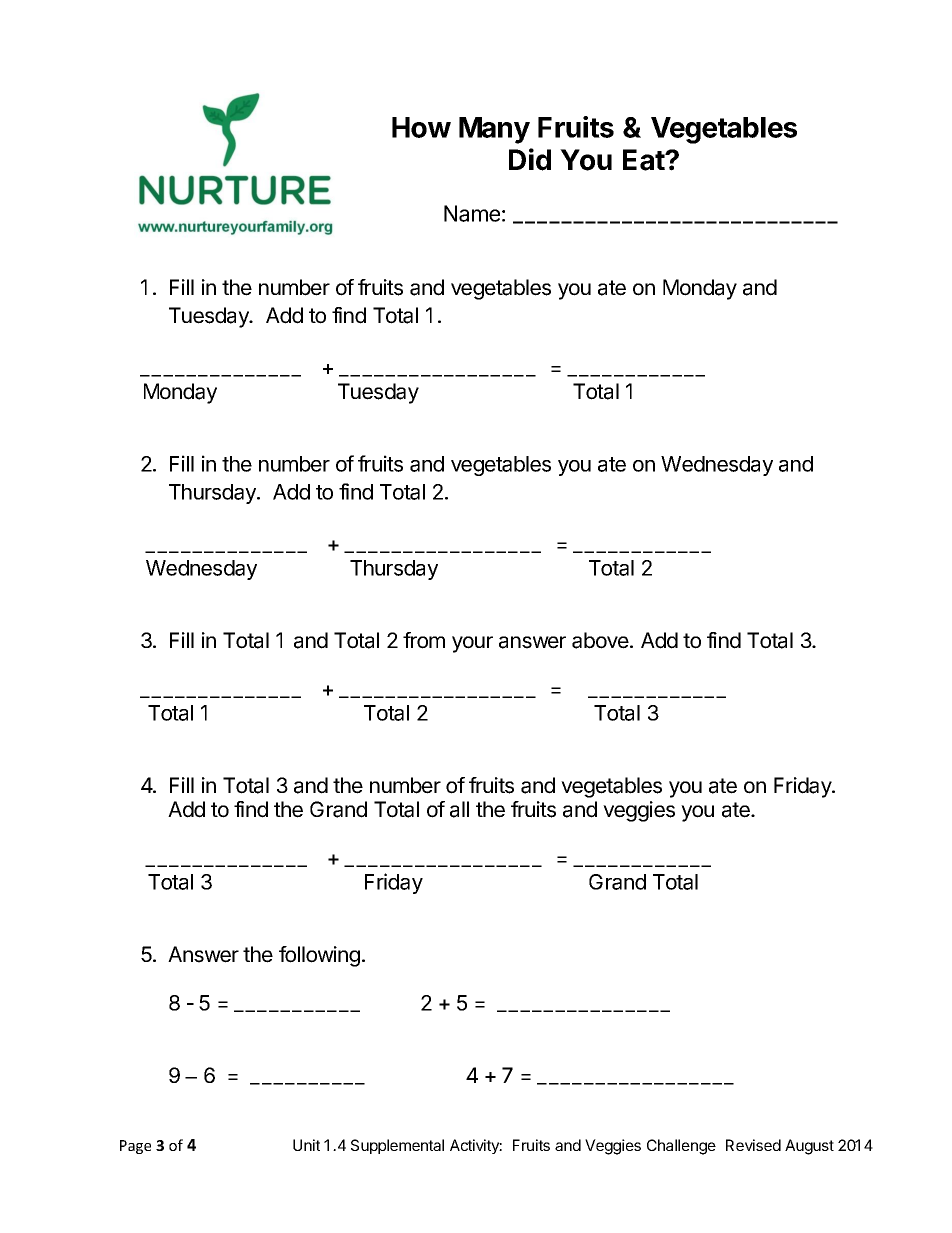 The height and width of the document is (1233, 952). Describe the element at coordinates (421, 127) in the document. I see `How` at that location.
